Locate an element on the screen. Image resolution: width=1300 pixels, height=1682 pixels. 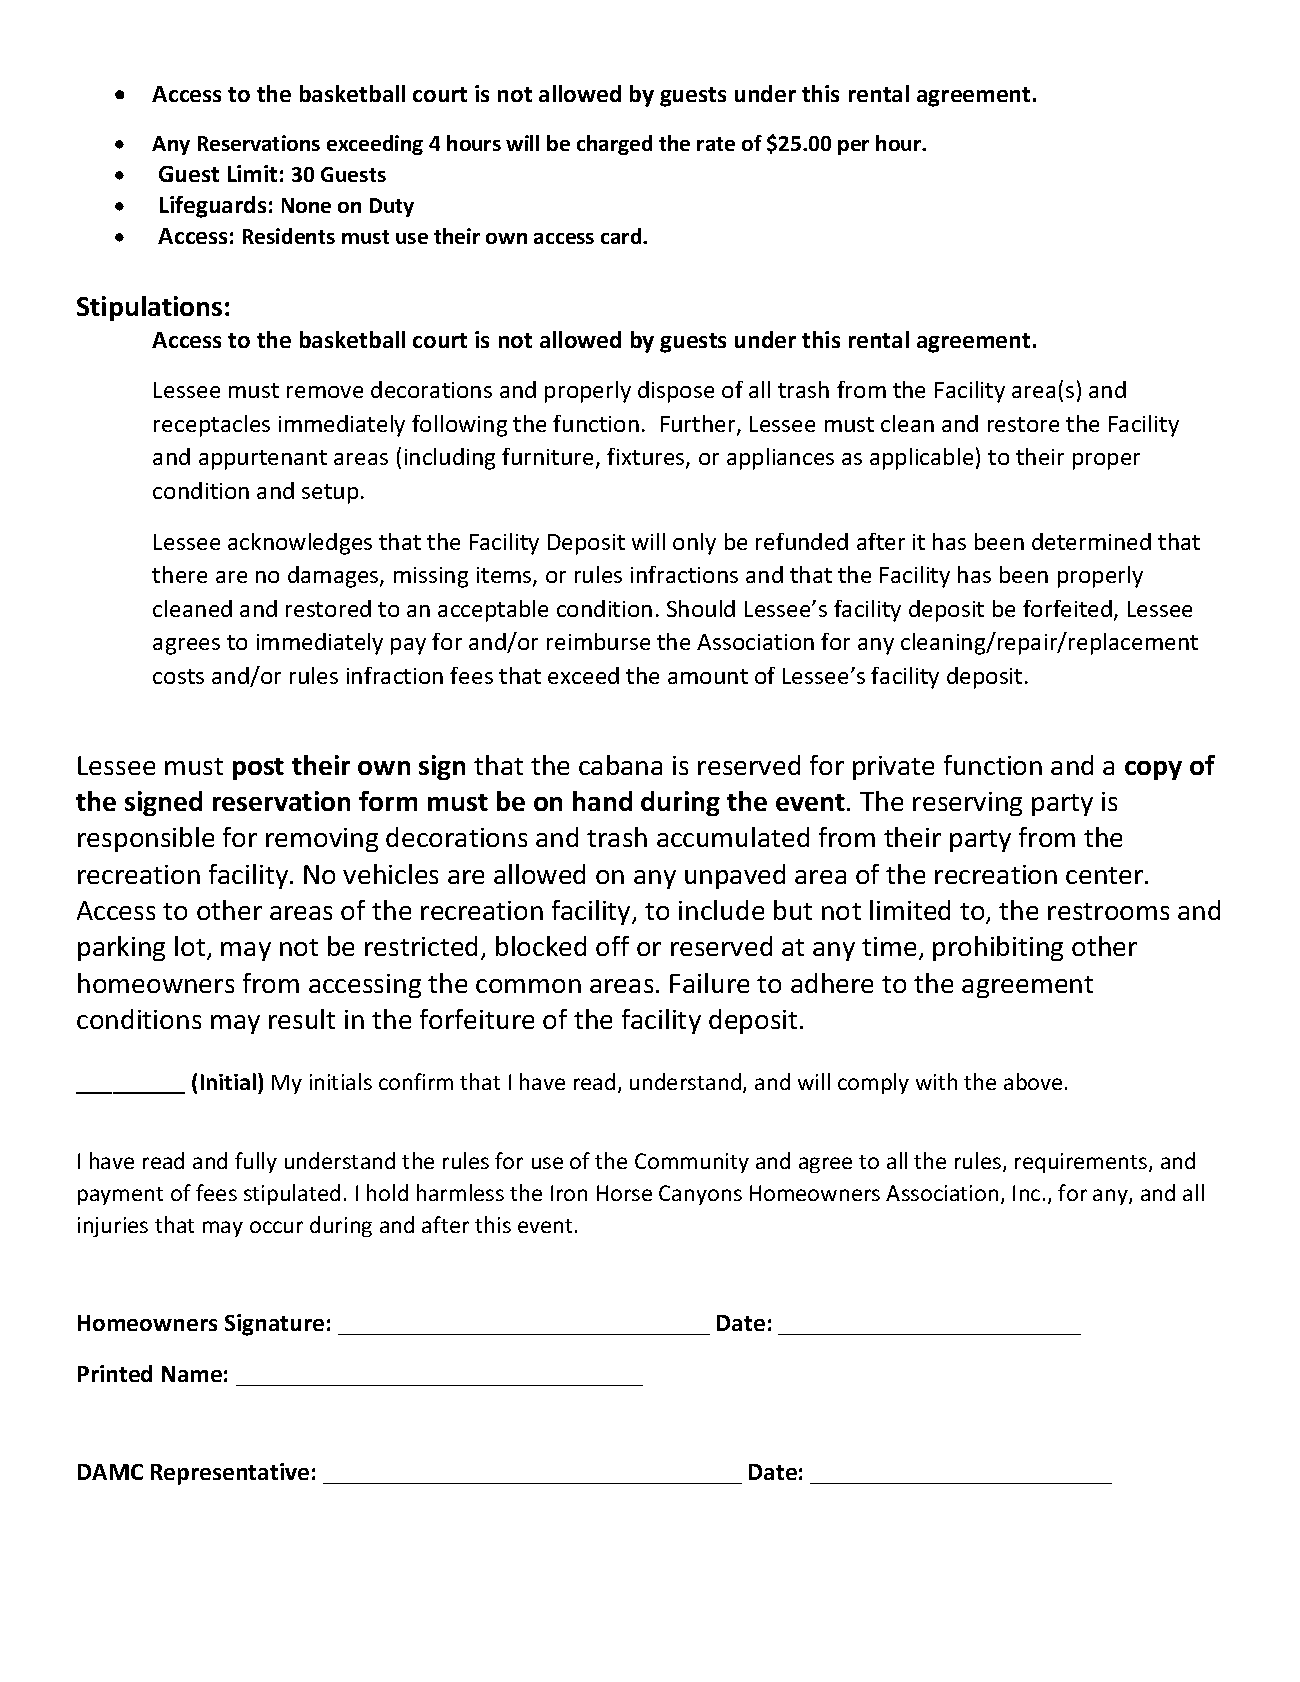
charged is located at coordinates (614, 145).
